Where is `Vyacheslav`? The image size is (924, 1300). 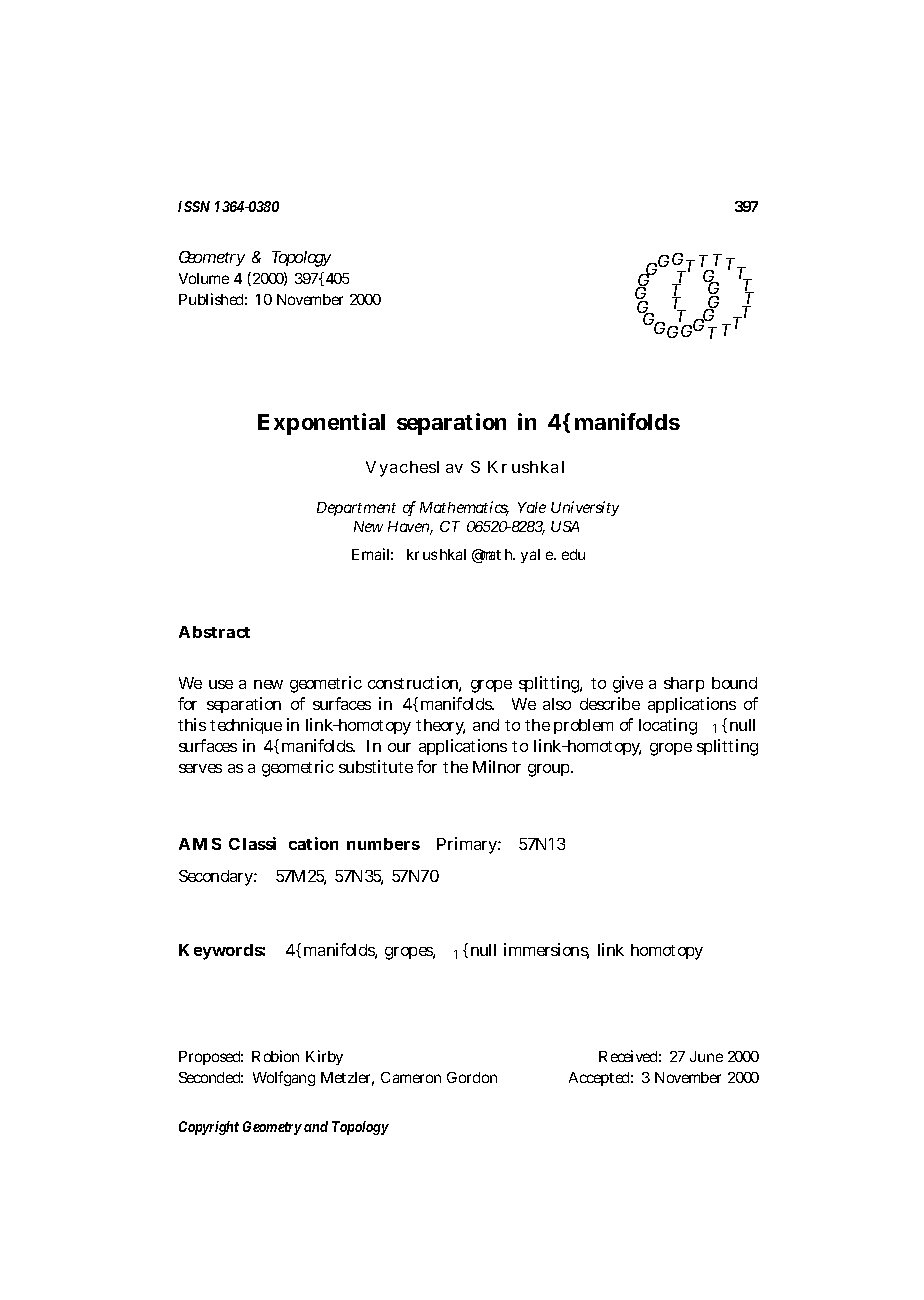
Vyacheslav is located at coordinates (414, 469).
